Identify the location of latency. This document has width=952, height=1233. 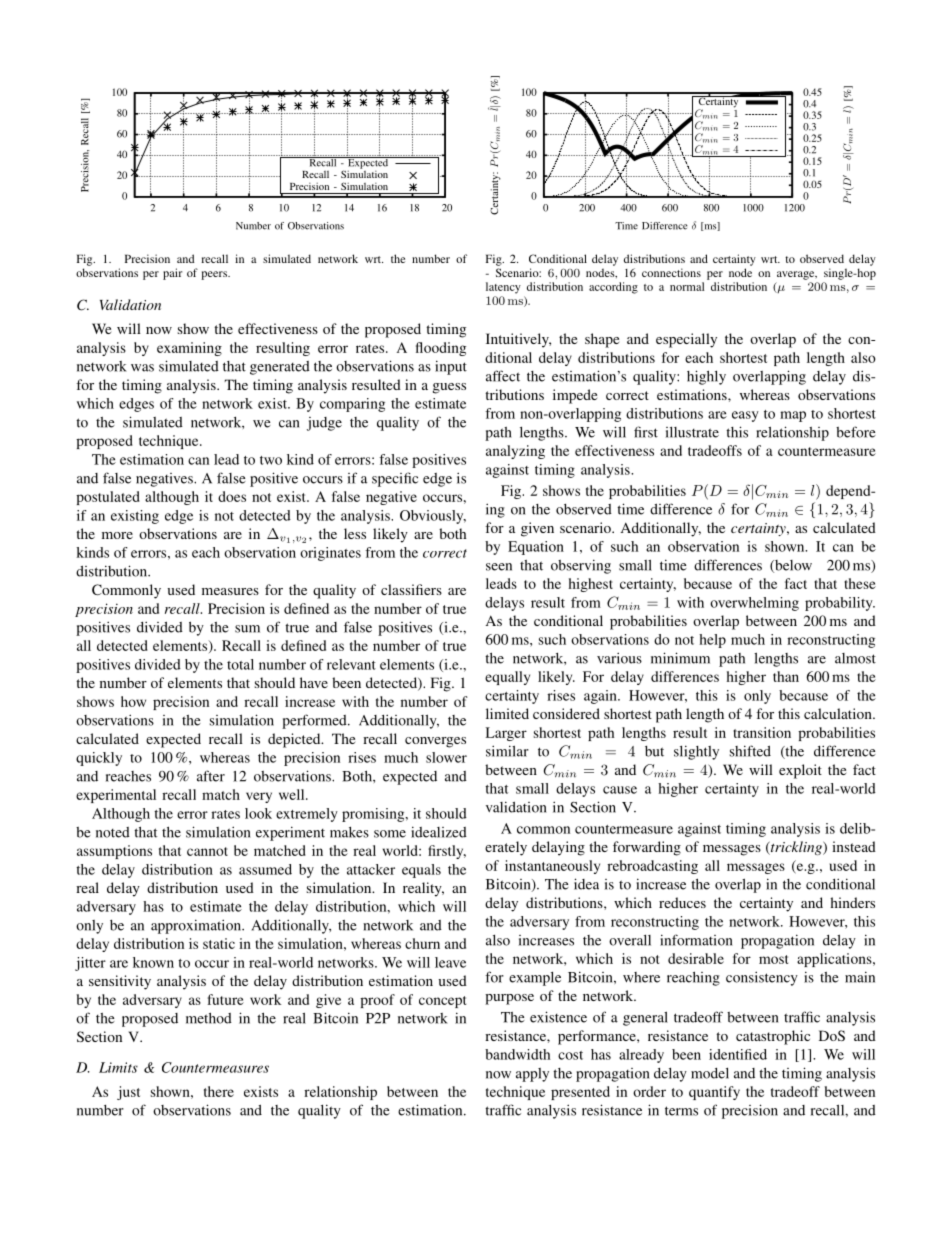
(503, 288).
